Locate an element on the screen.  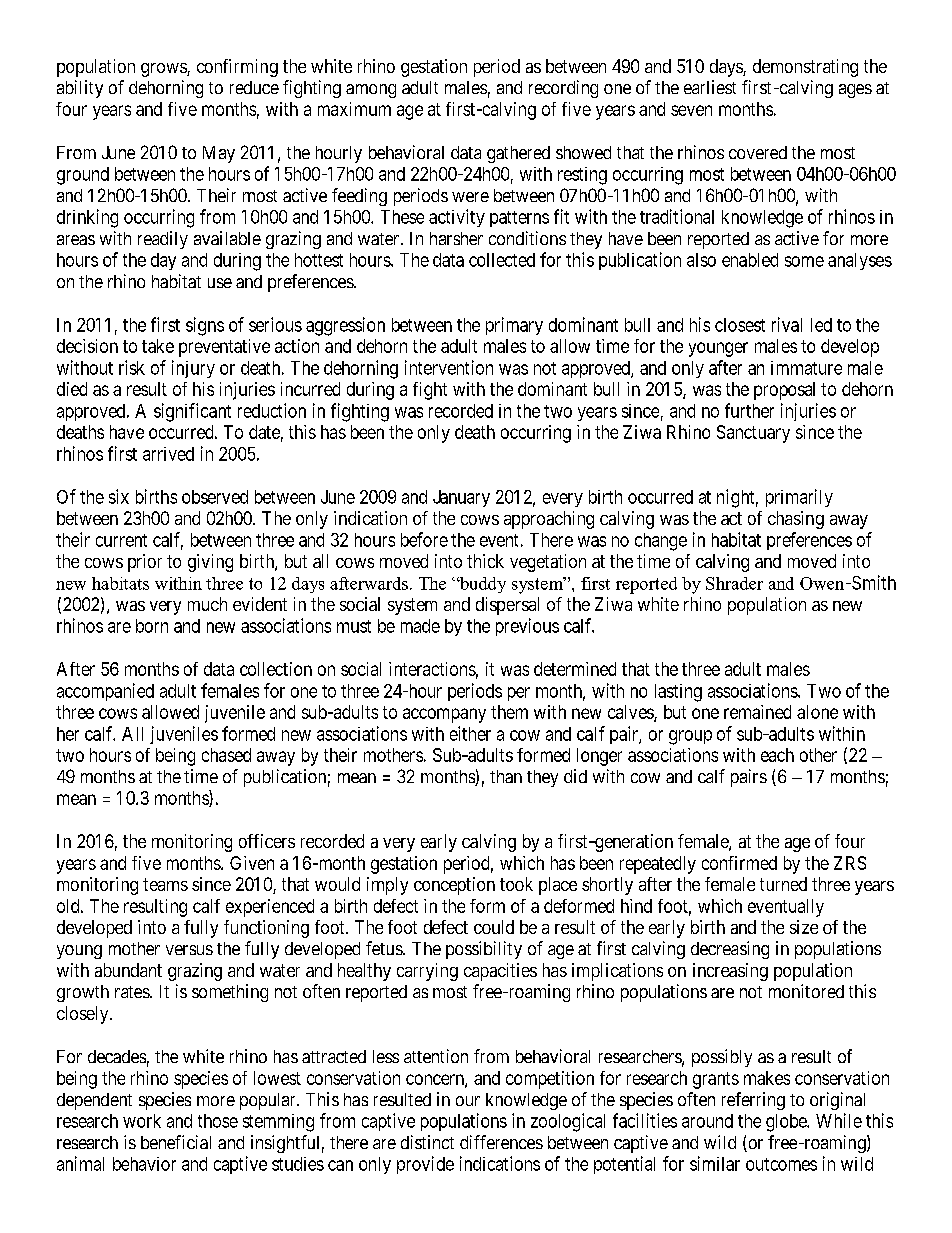
grows is located at coordinates (164, 70).
